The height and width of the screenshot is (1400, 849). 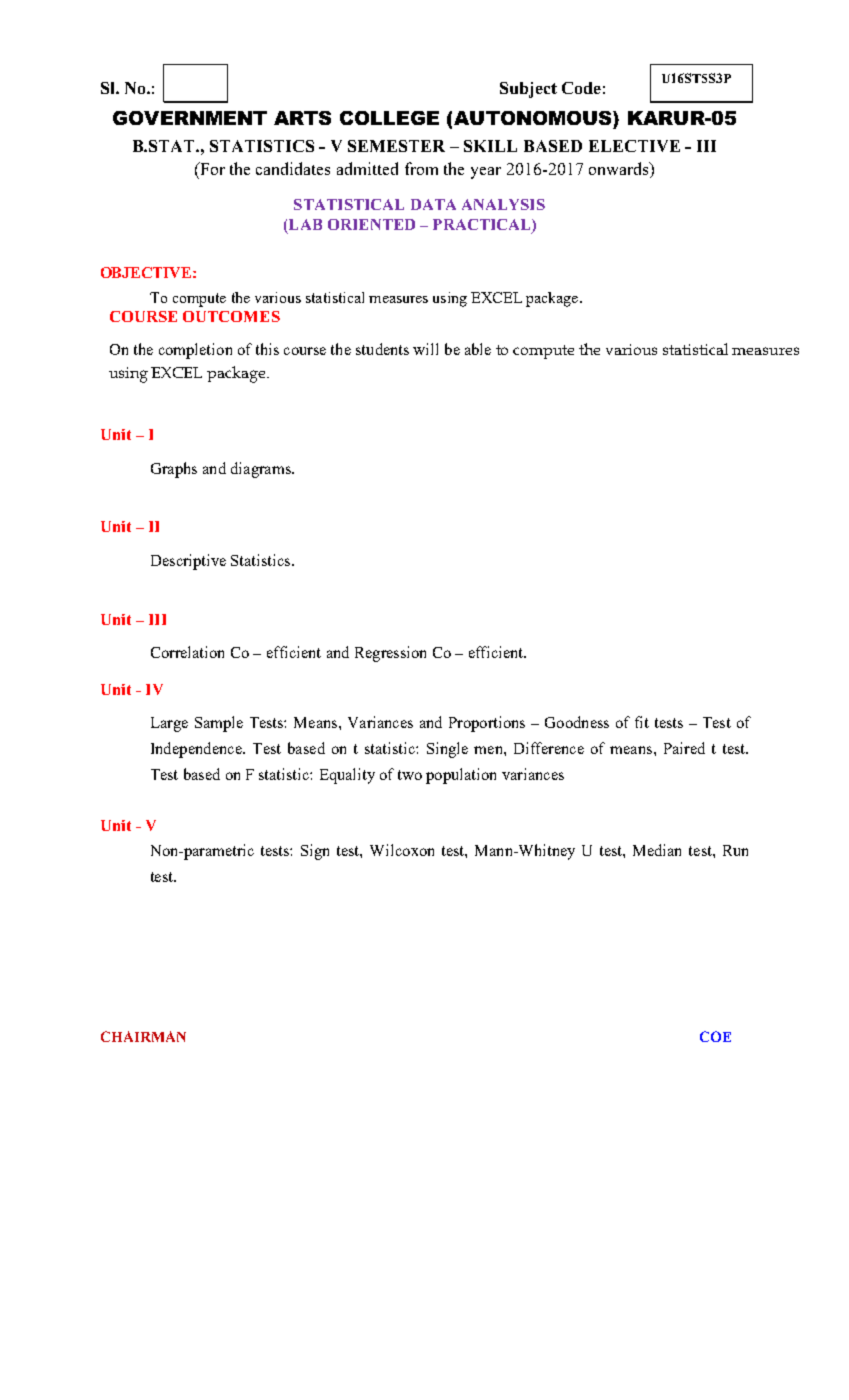 I want to click on ELECTIVE, so click(x=634, y=146).
